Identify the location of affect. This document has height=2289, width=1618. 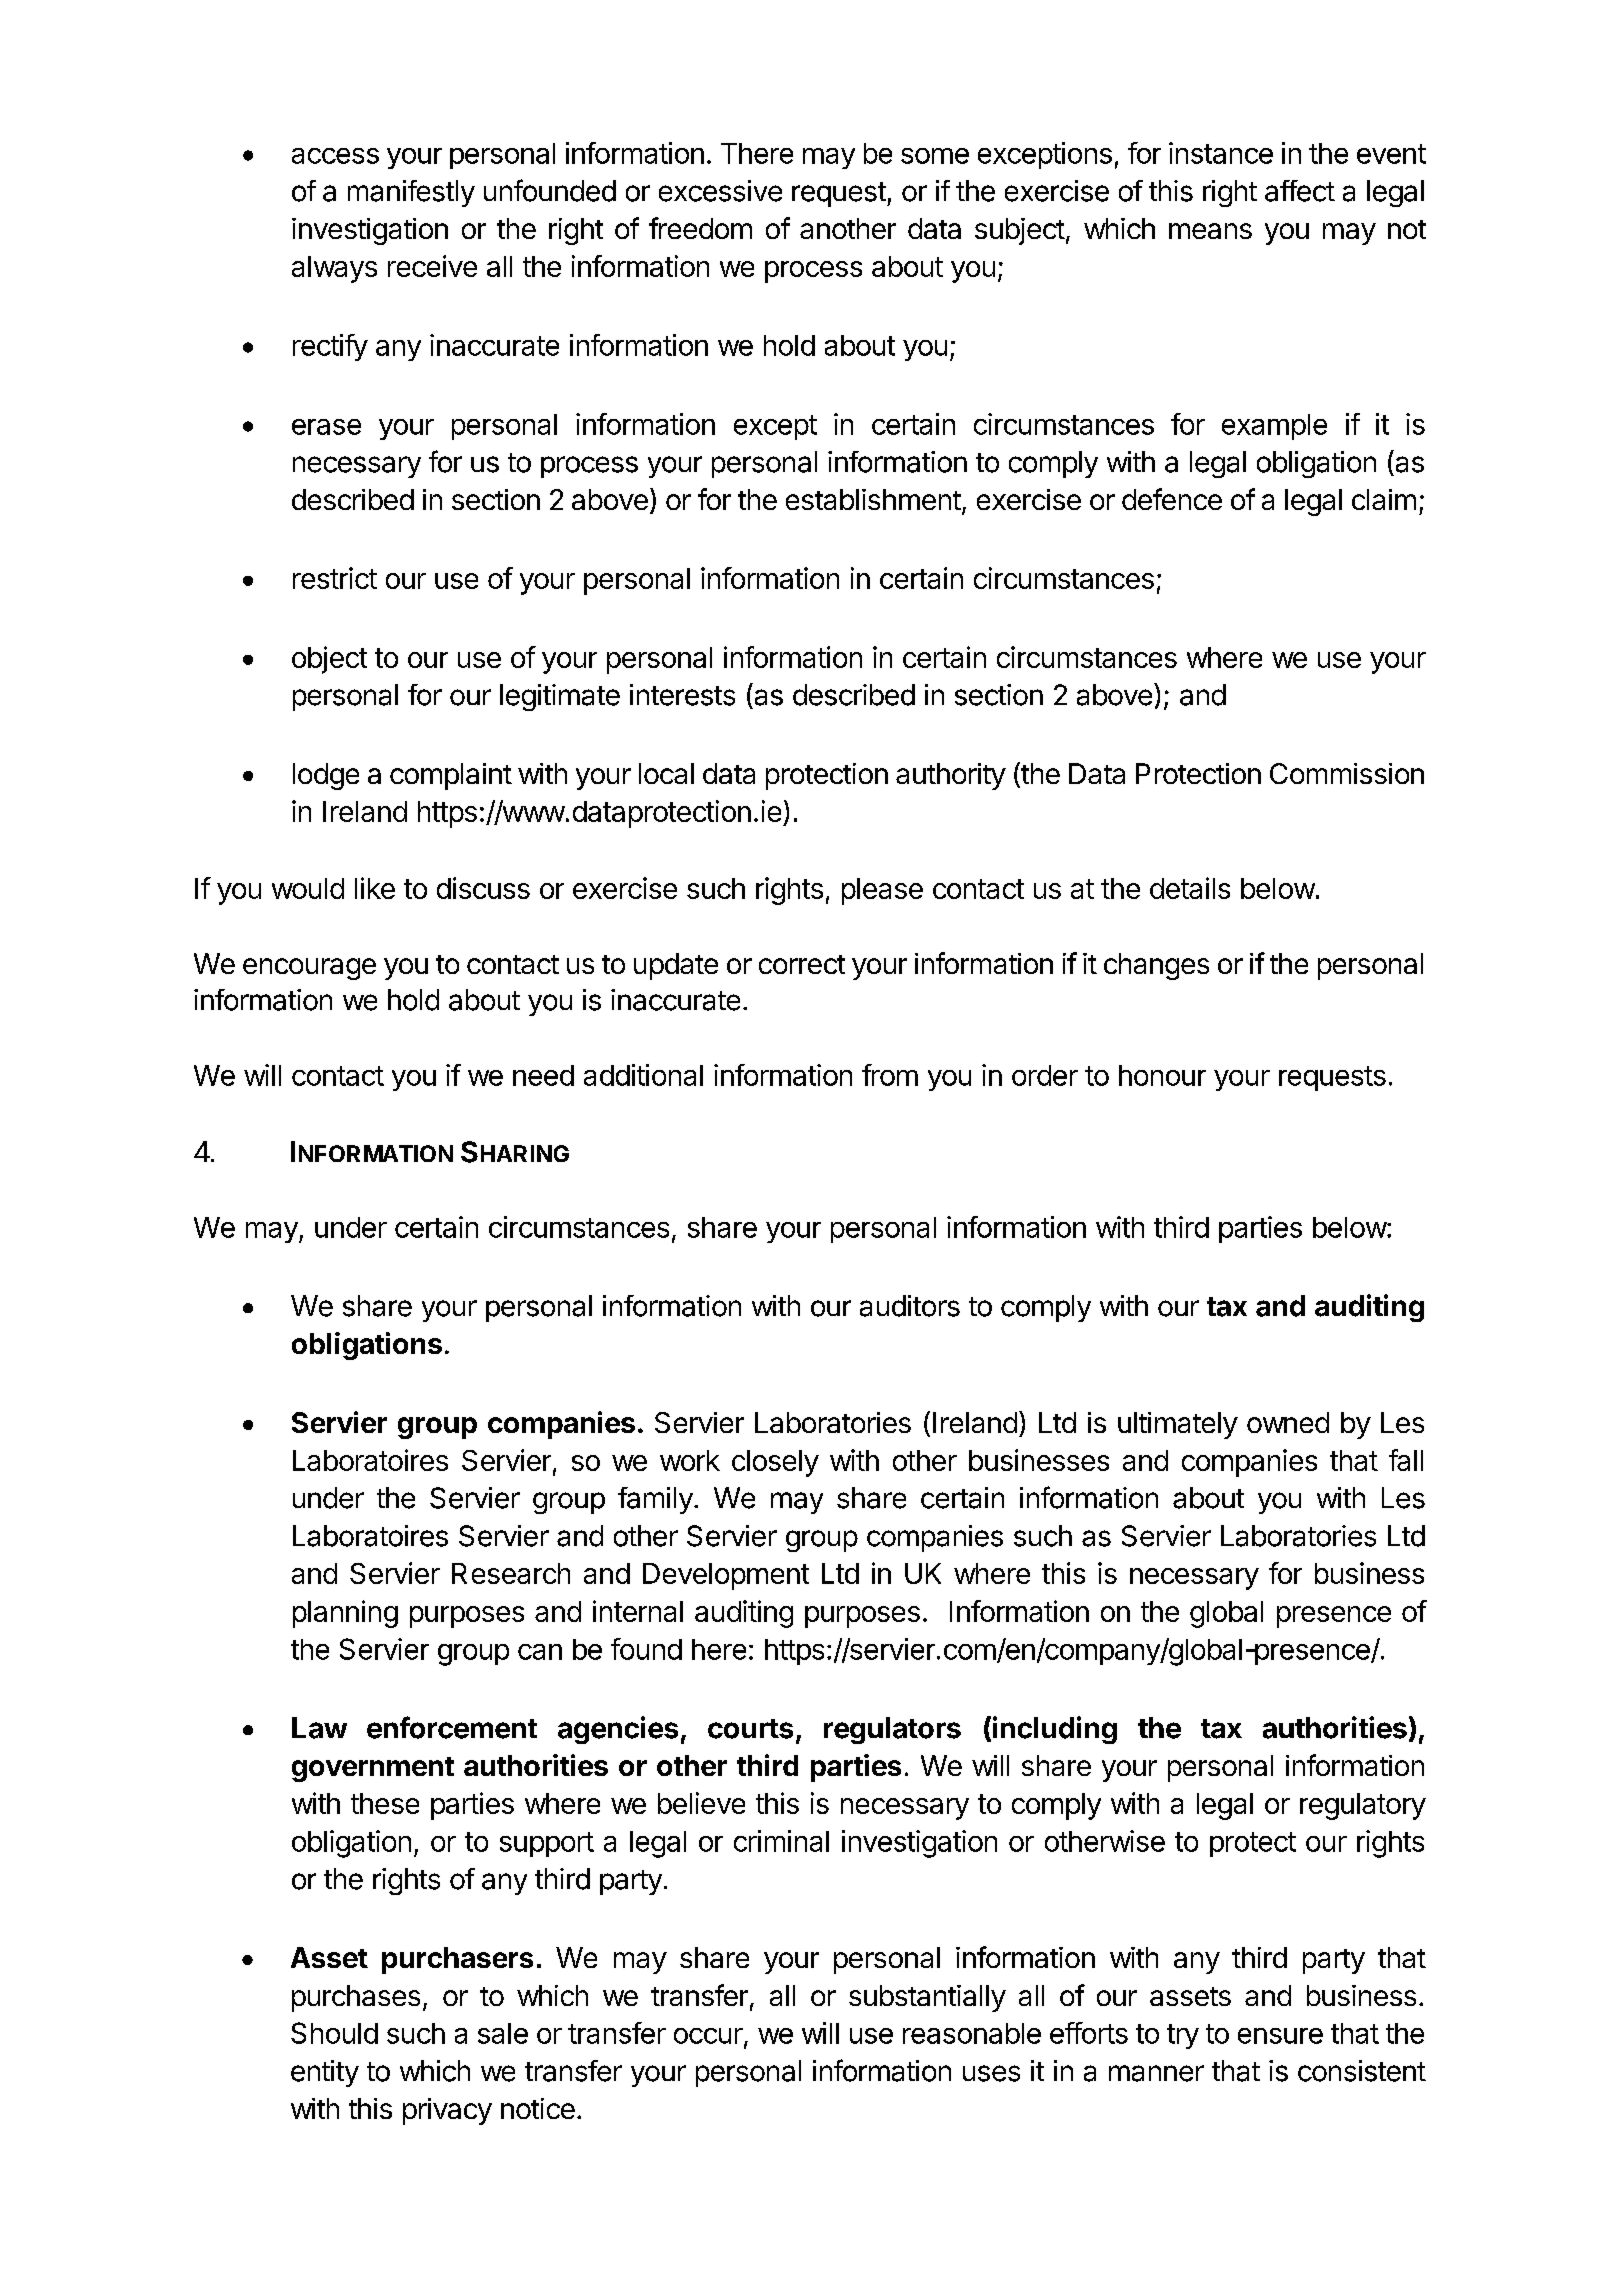
(1300, 191).
